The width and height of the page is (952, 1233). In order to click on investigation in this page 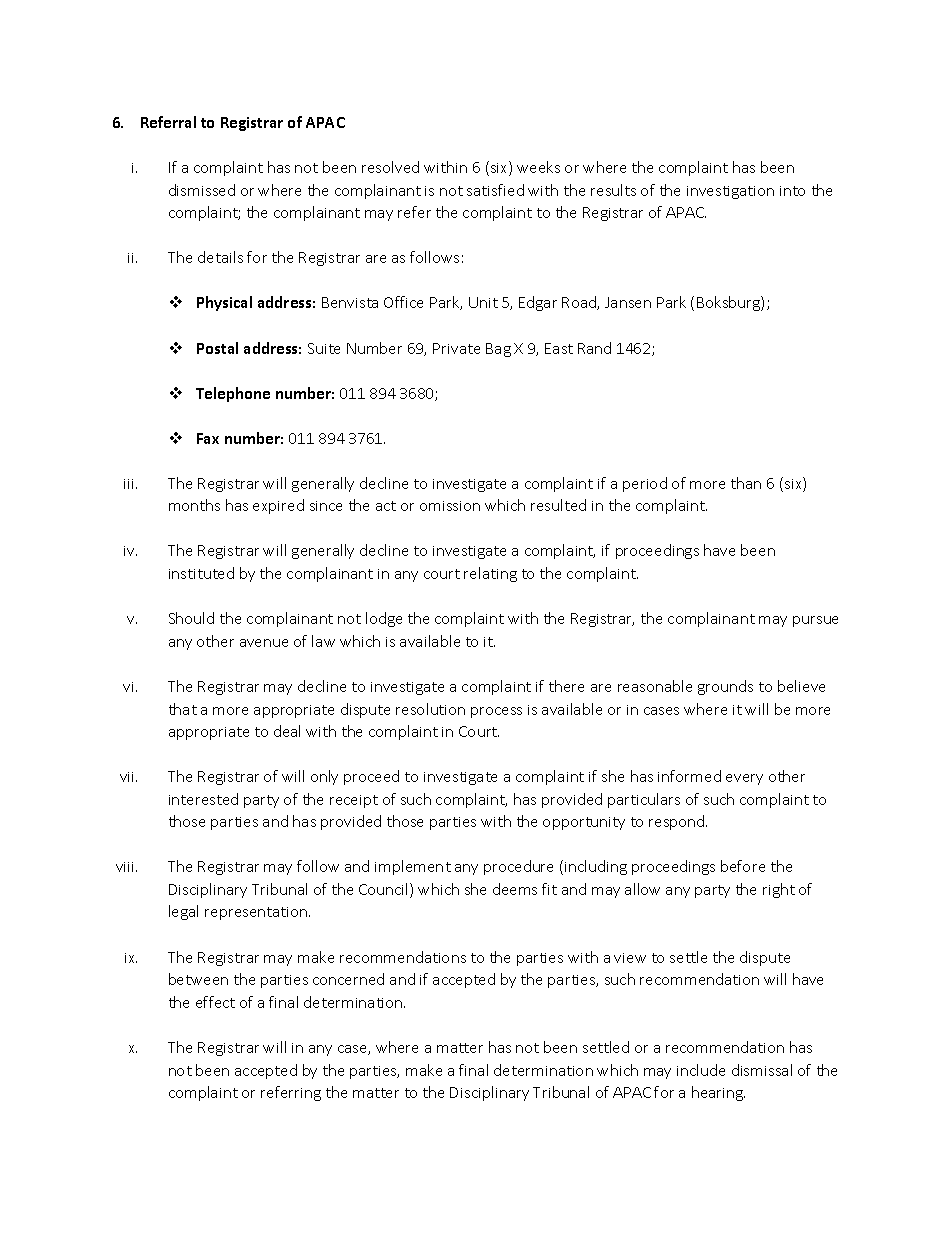, I will do `click(730, 192)`.
